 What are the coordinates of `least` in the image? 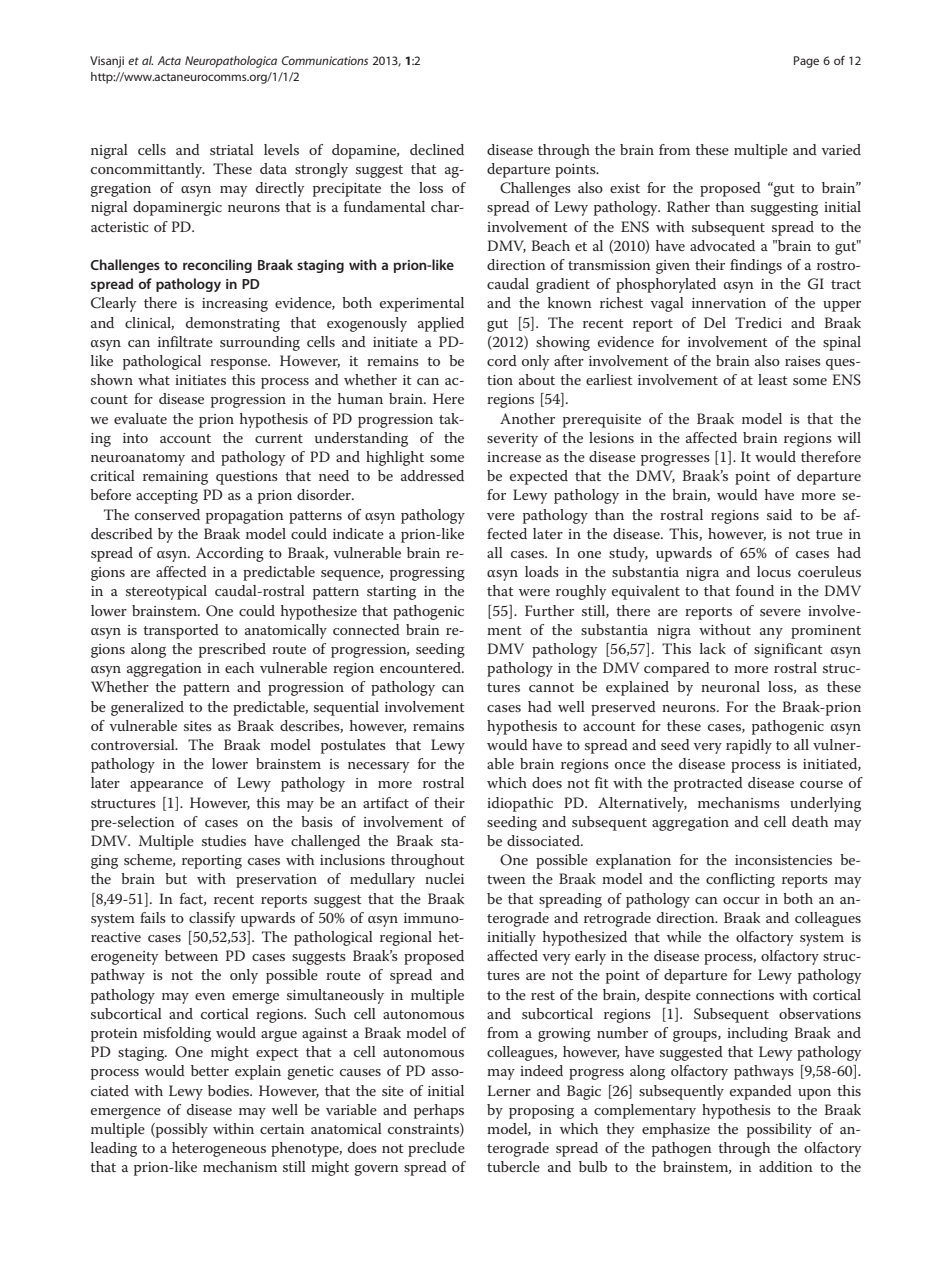 It's located at (773, 379).
